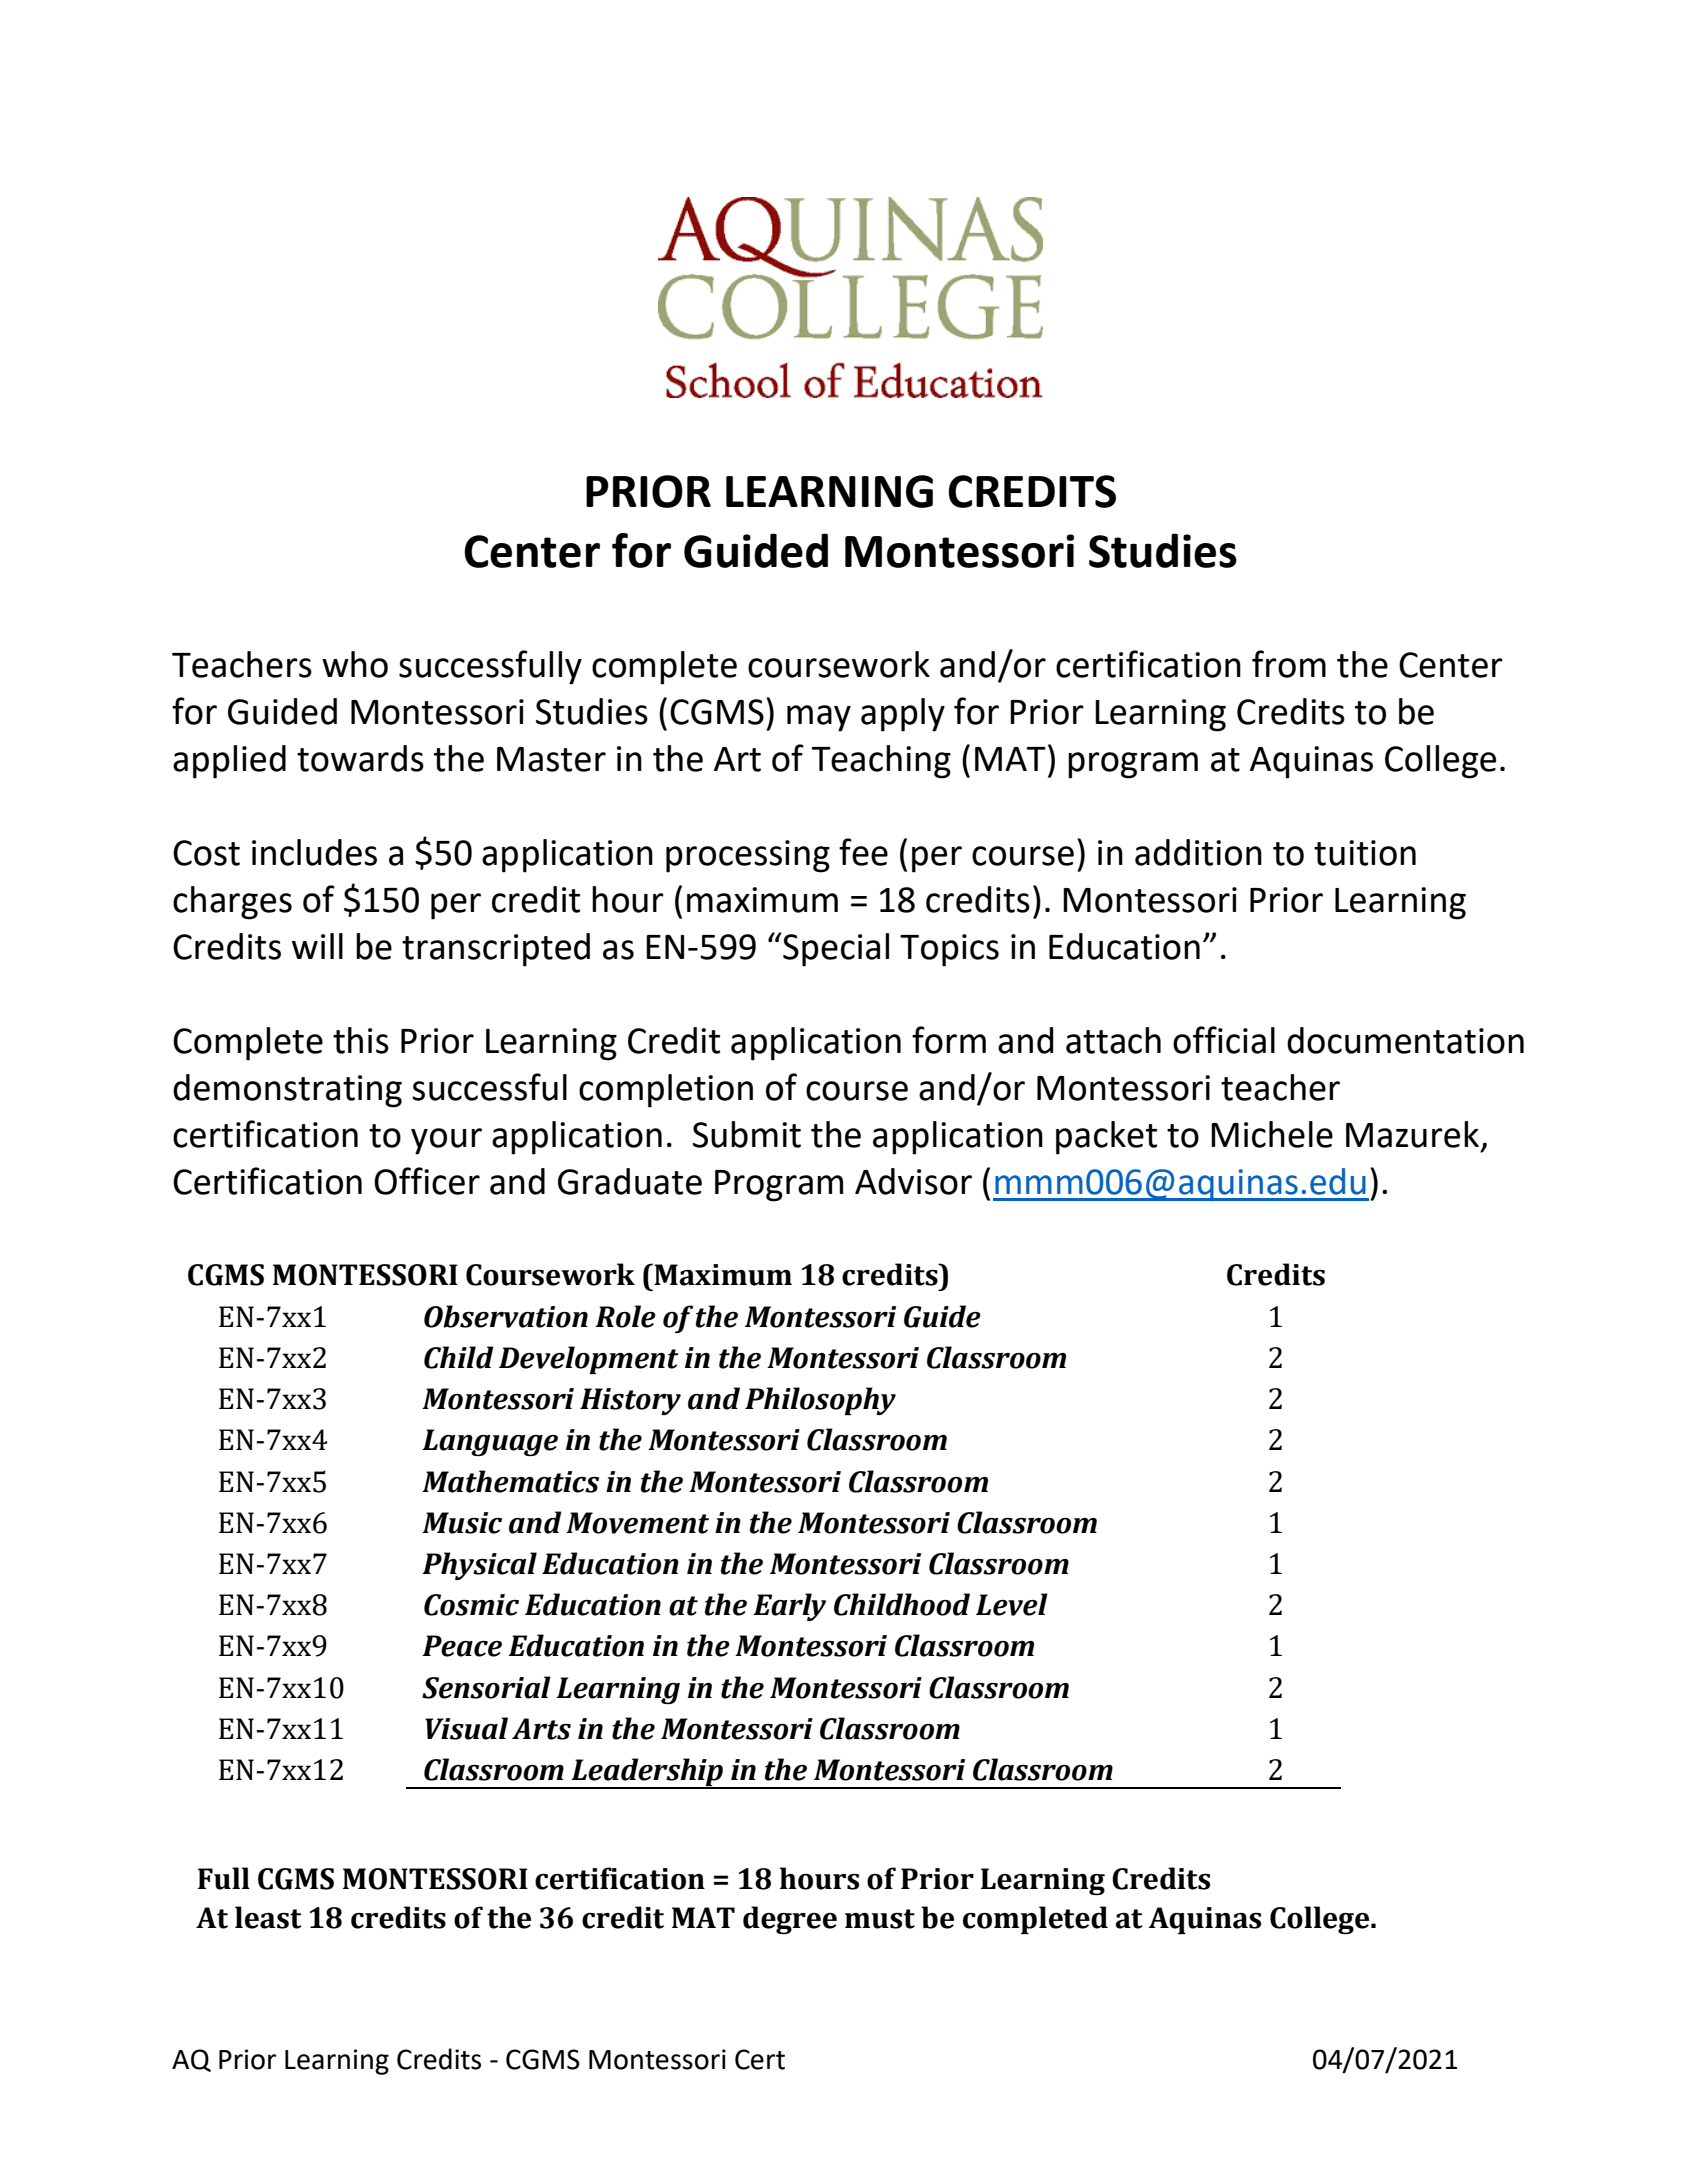  I want to click on Submit, so click(747, 1134).
